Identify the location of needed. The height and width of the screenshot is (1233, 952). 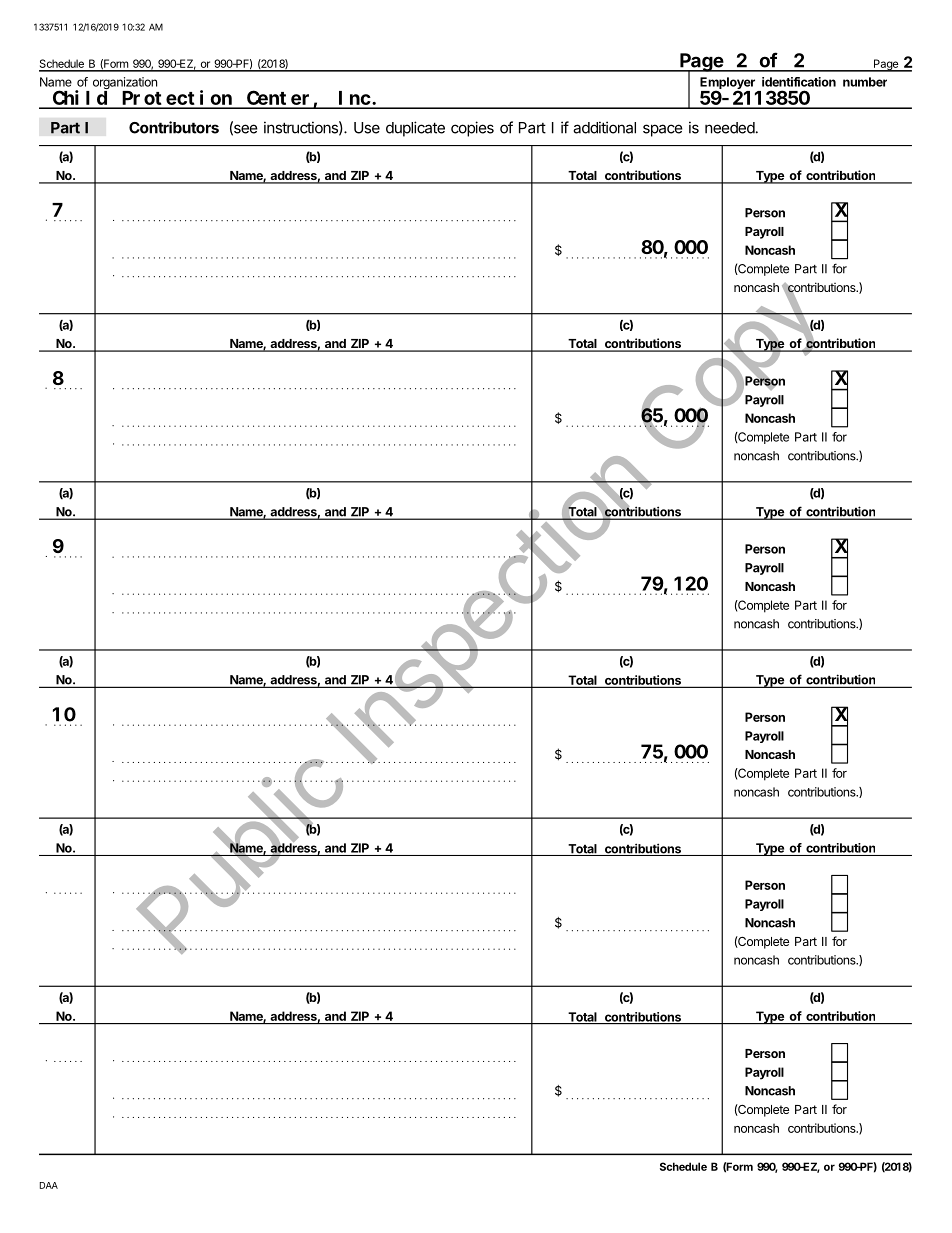
(730, 128).
